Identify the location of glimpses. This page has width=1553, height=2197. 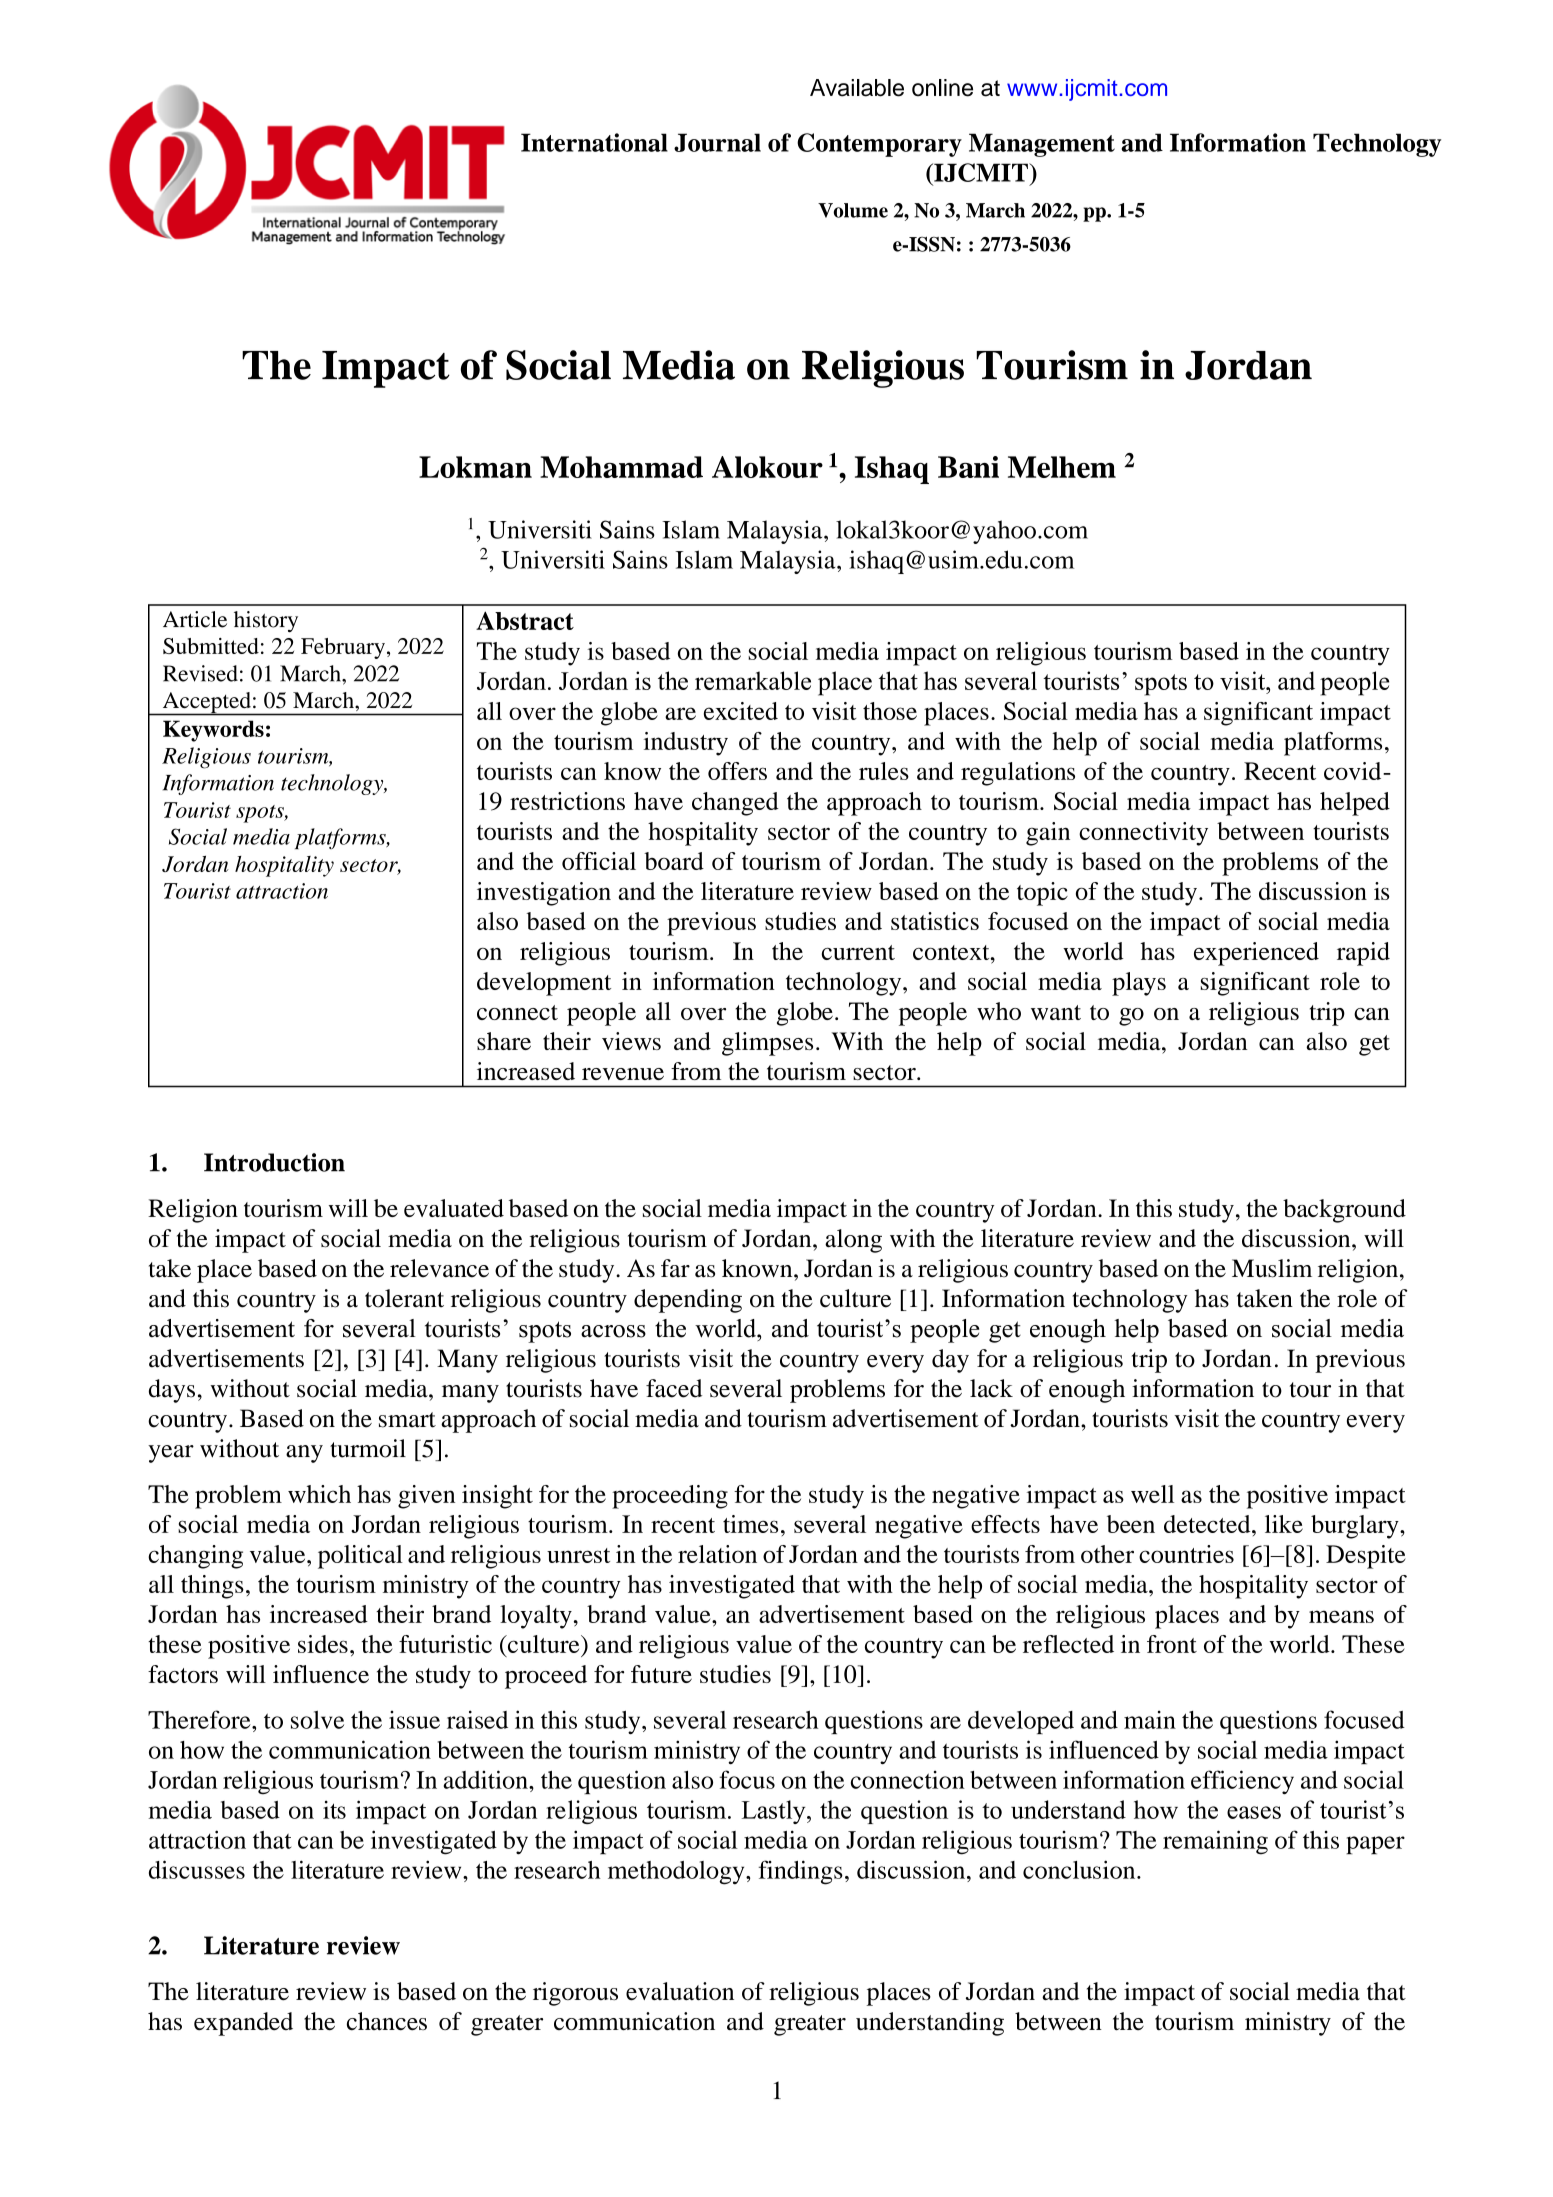
(767, 1044).
